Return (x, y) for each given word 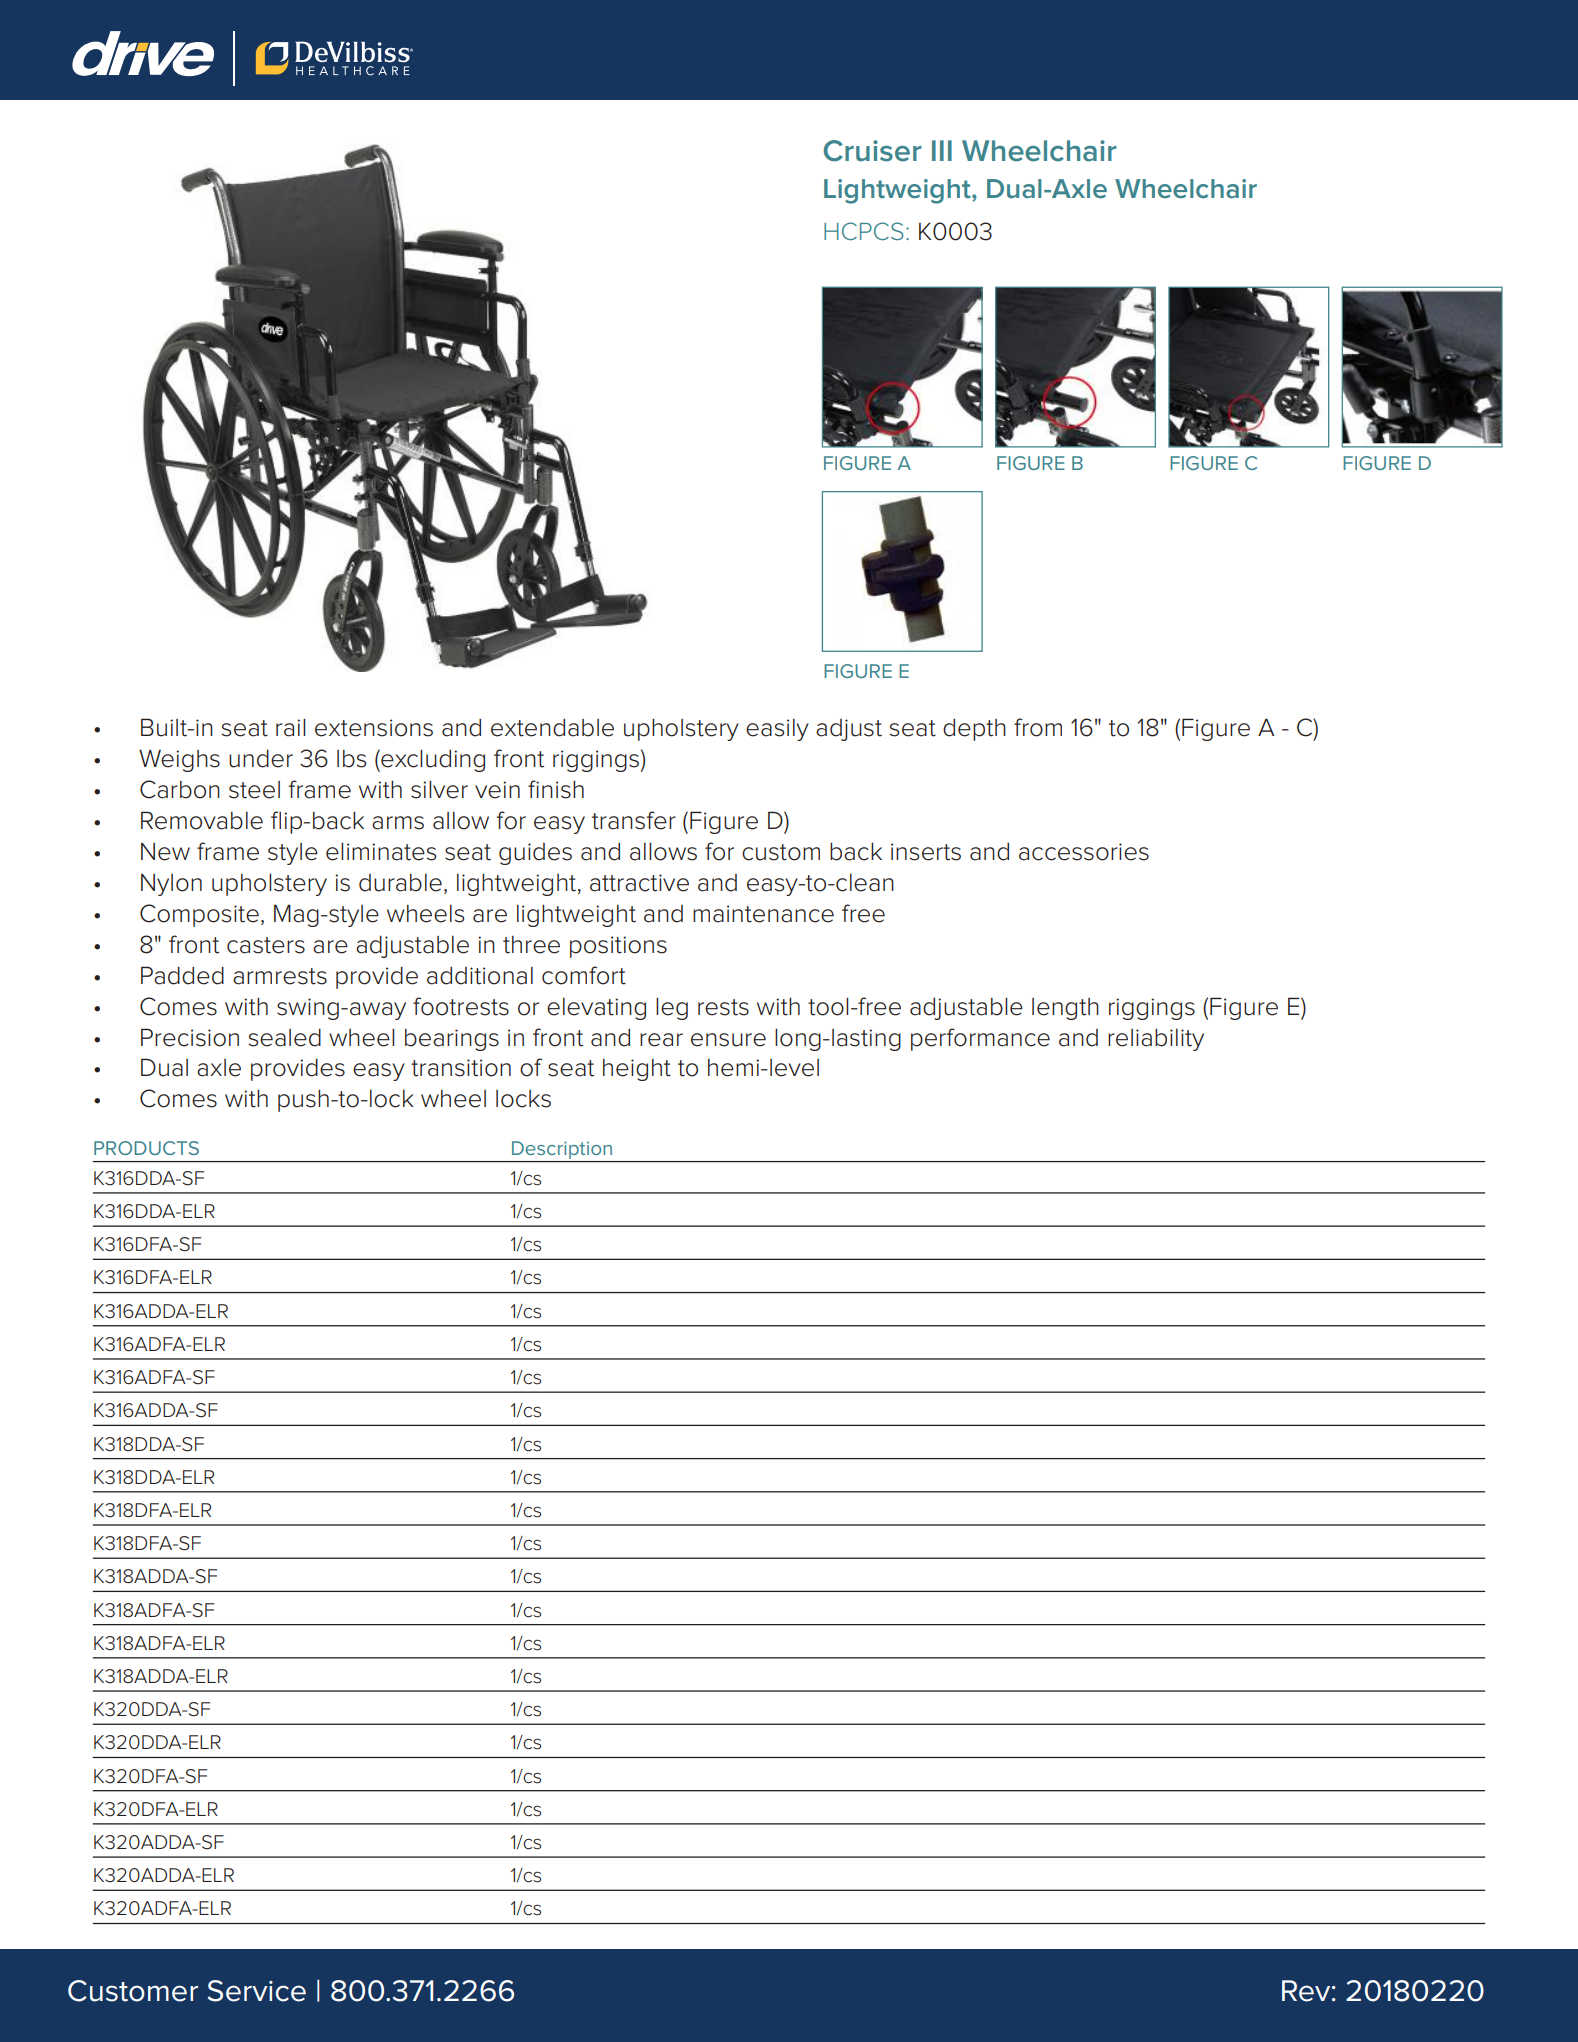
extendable (552, 728)
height (637, 1070)
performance (980, 1039)
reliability (1156, 1040)
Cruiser (873, 151)
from (1038, 727)
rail (290, 728)
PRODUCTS (146, 1148)
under (261, 759)
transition (461, 1068)
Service (257, 1991)
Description (562, 1151)
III (942, 150)
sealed (285, 1038)
